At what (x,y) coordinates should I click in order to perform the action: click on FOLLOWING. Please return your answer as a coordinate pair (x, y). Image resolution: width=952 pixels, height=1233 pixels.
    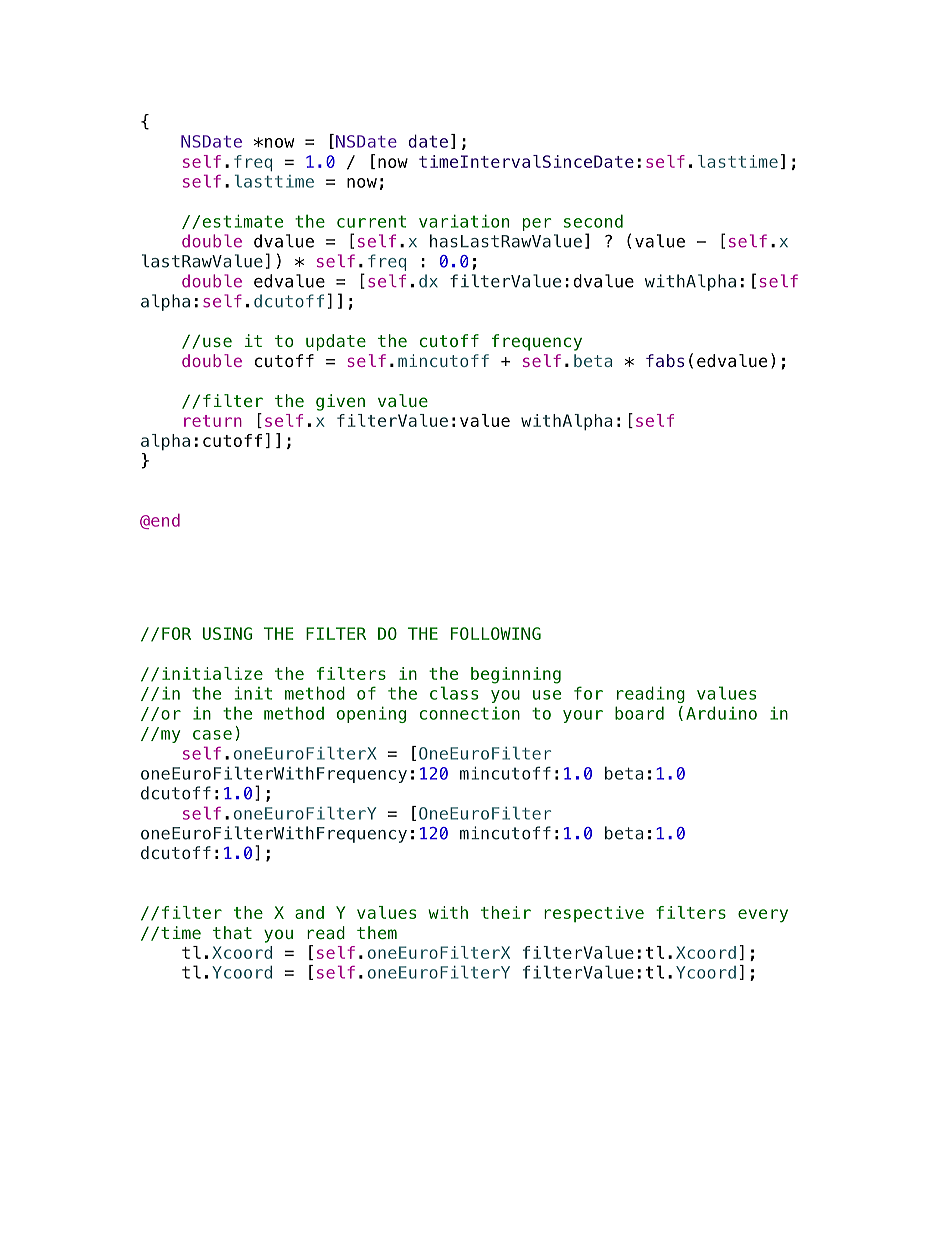
    Looking at the image, I should click on (496, 633).
